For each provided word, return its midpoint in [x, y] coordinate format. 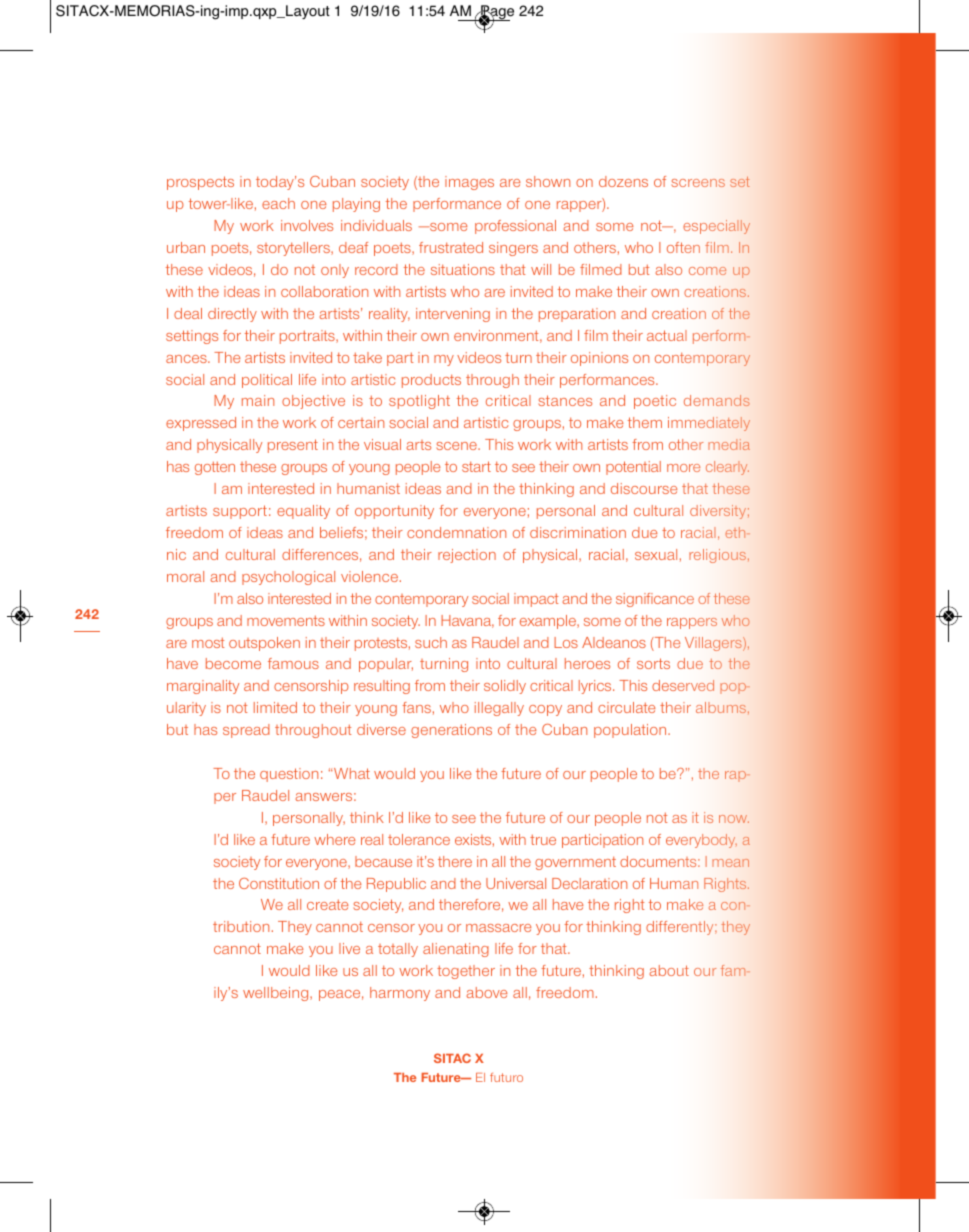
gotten [215, 468]
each [278, 203]
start [476, 466]
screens [698, 183]
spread [246, 731]
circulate [627, 707]
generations [451, 731]
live [349, 948]
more [683, 468]
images [469, 183]
